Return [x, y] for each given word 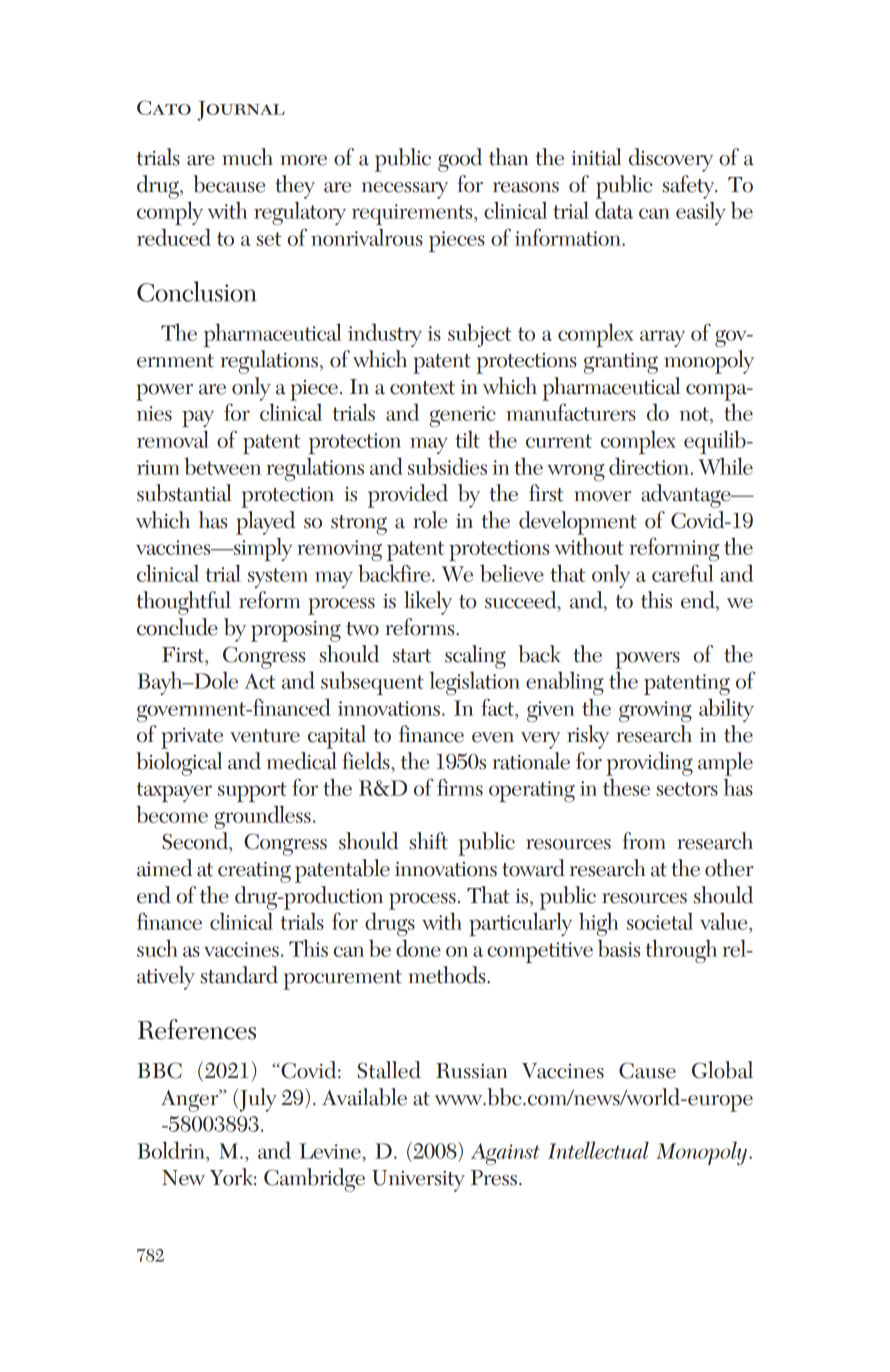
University [418, 1181]
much [247, 157]
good [460, 160]
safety [689, 187]
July [257, 1100]
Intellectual [598, 1150]
